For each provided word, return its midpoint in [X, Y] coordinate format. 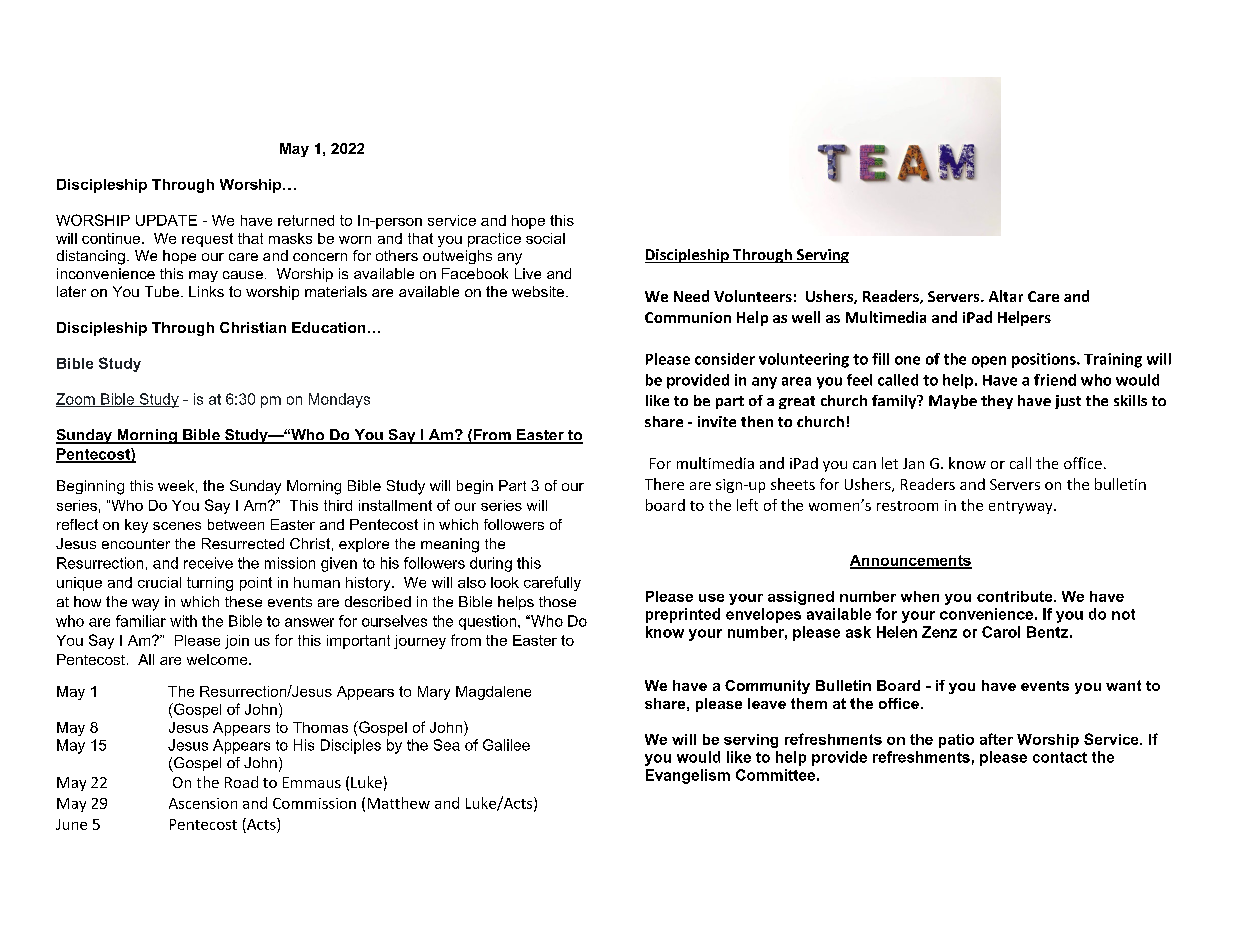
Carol [1001, 632]
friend [1055, 380]
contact [1060, 757]
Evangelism [688, 776]
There [664, 484]
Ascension [203, 803]
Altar [1006, 296]
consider [725, 359]
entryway [1022, 507]
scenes [177, 526]
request [207, 240]
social [545, 238]
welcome [218, 659]
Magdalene [493, 693]
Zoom [76, 400]
